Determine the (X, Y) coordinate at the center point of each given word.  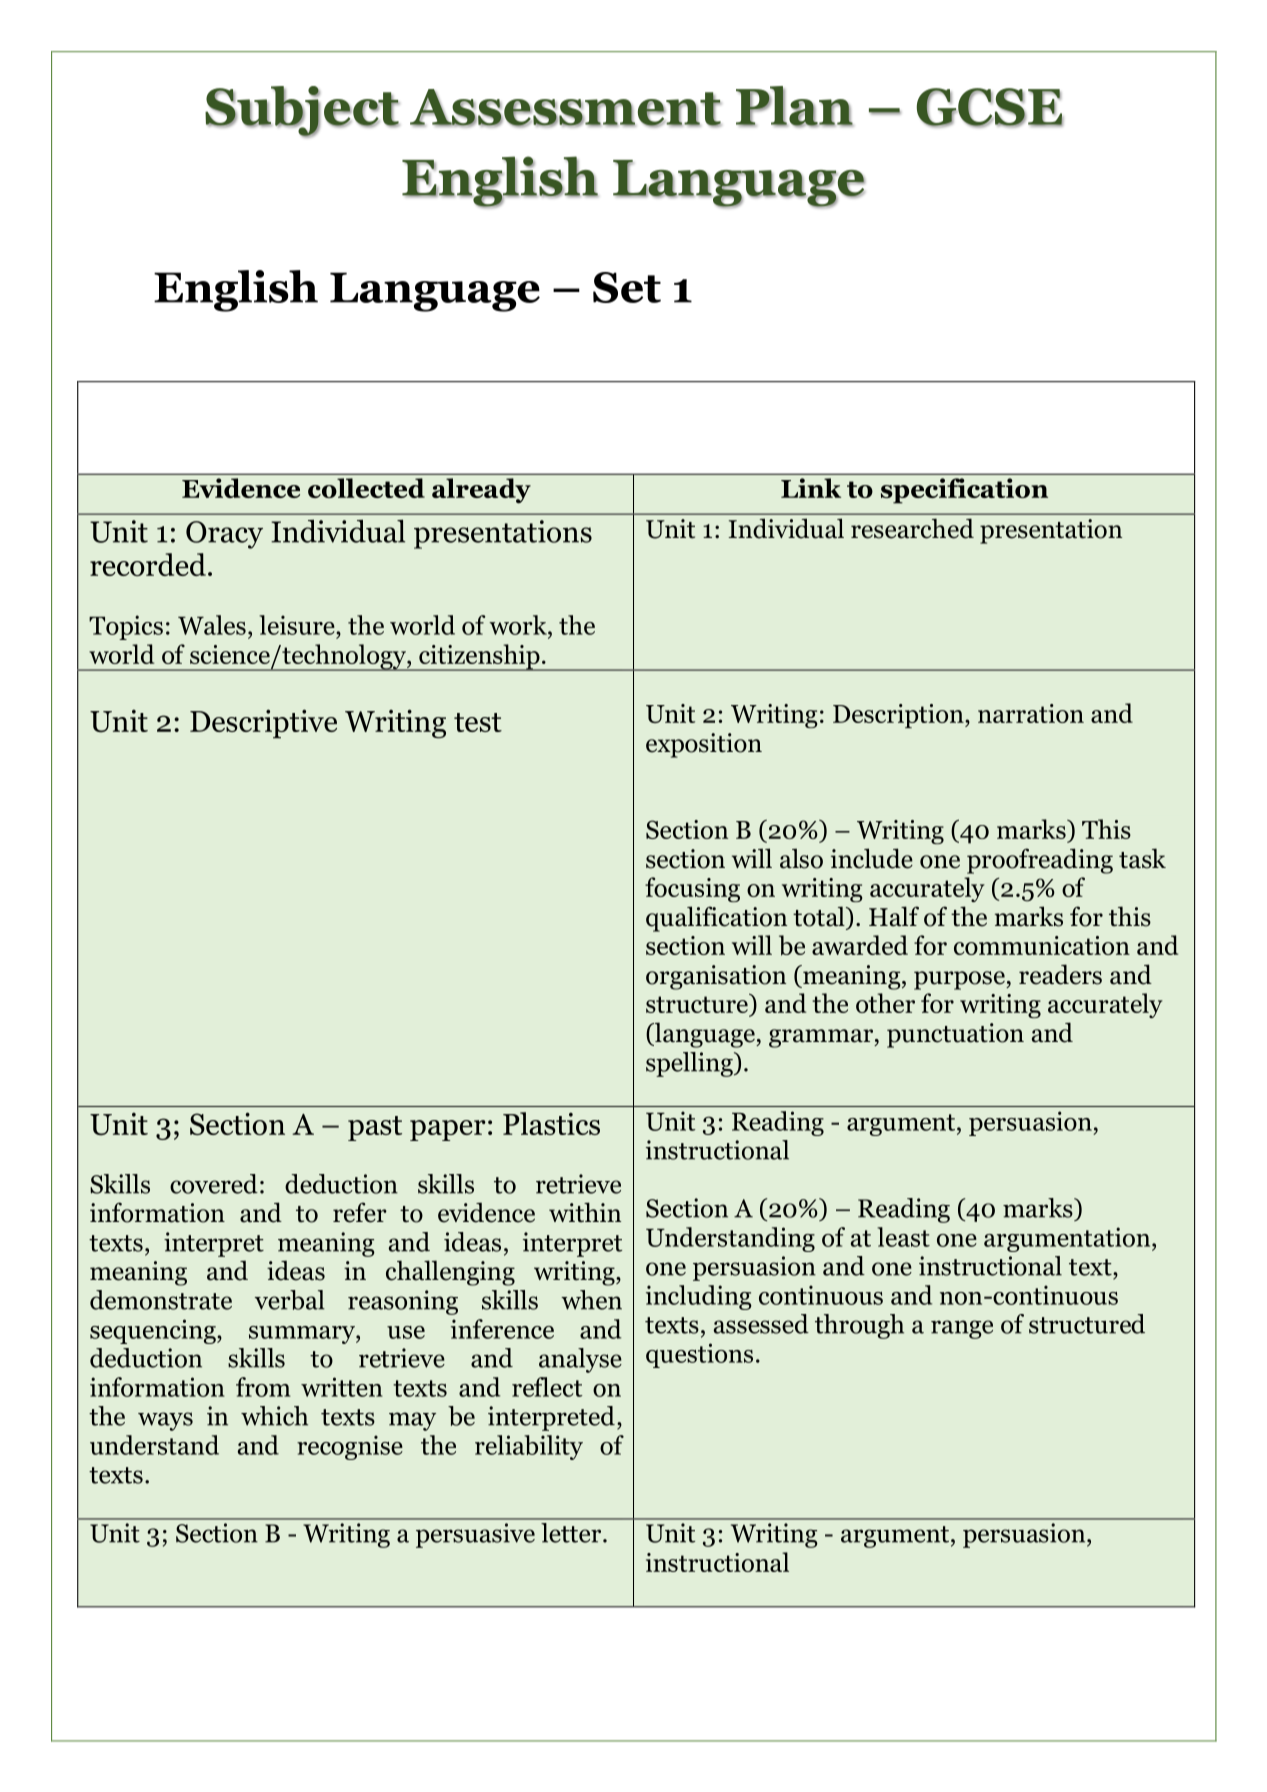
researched (912, 528)
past (375, 1128)
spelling (690, 1064)
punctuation (955, 1035)
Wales (212, 625)
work (519, 625)
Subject (302, 112)
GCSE (990, 108)
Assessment (565, 108)
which (274, 1416)
